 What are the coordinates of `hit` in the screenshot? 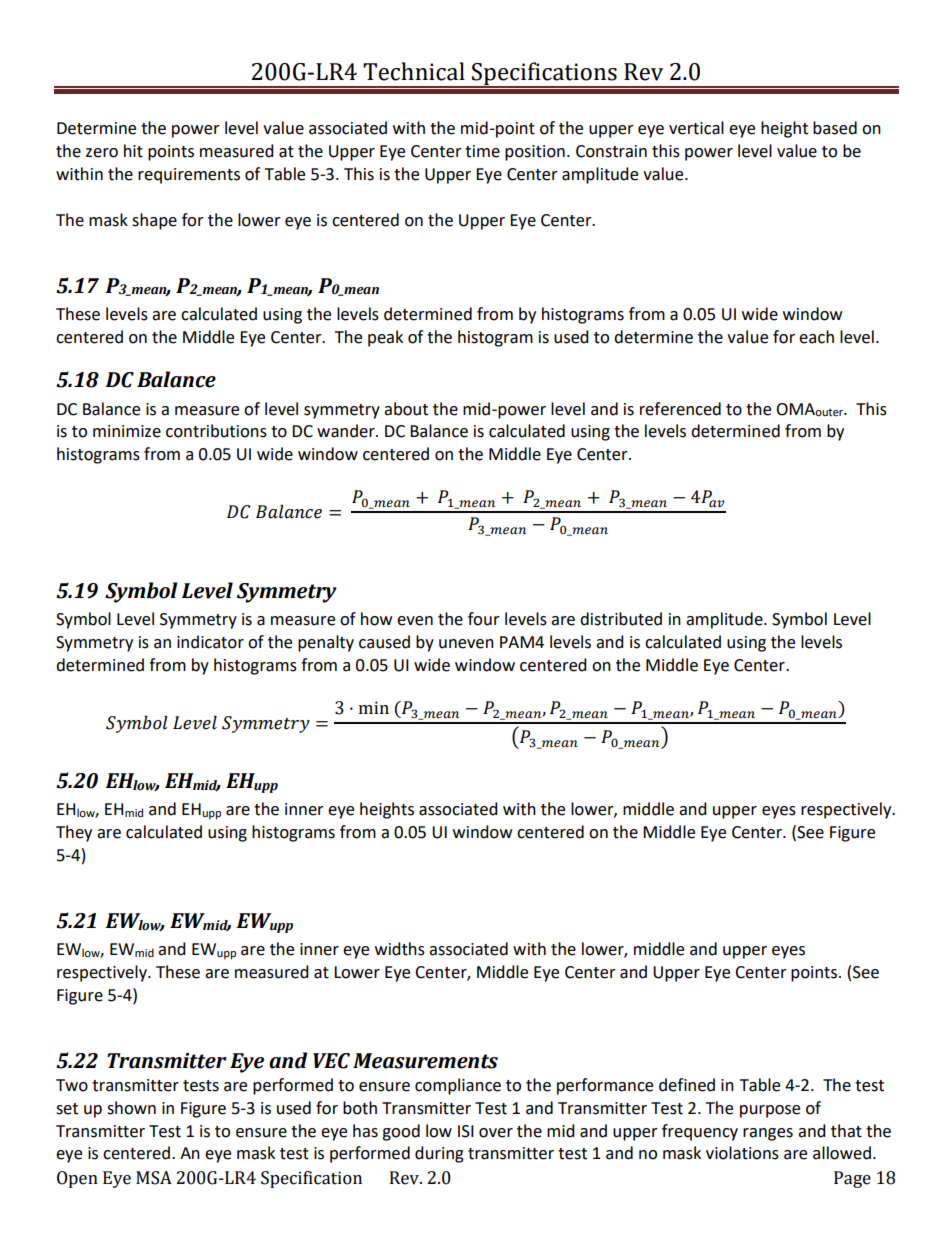 It's located at (133, 151).
